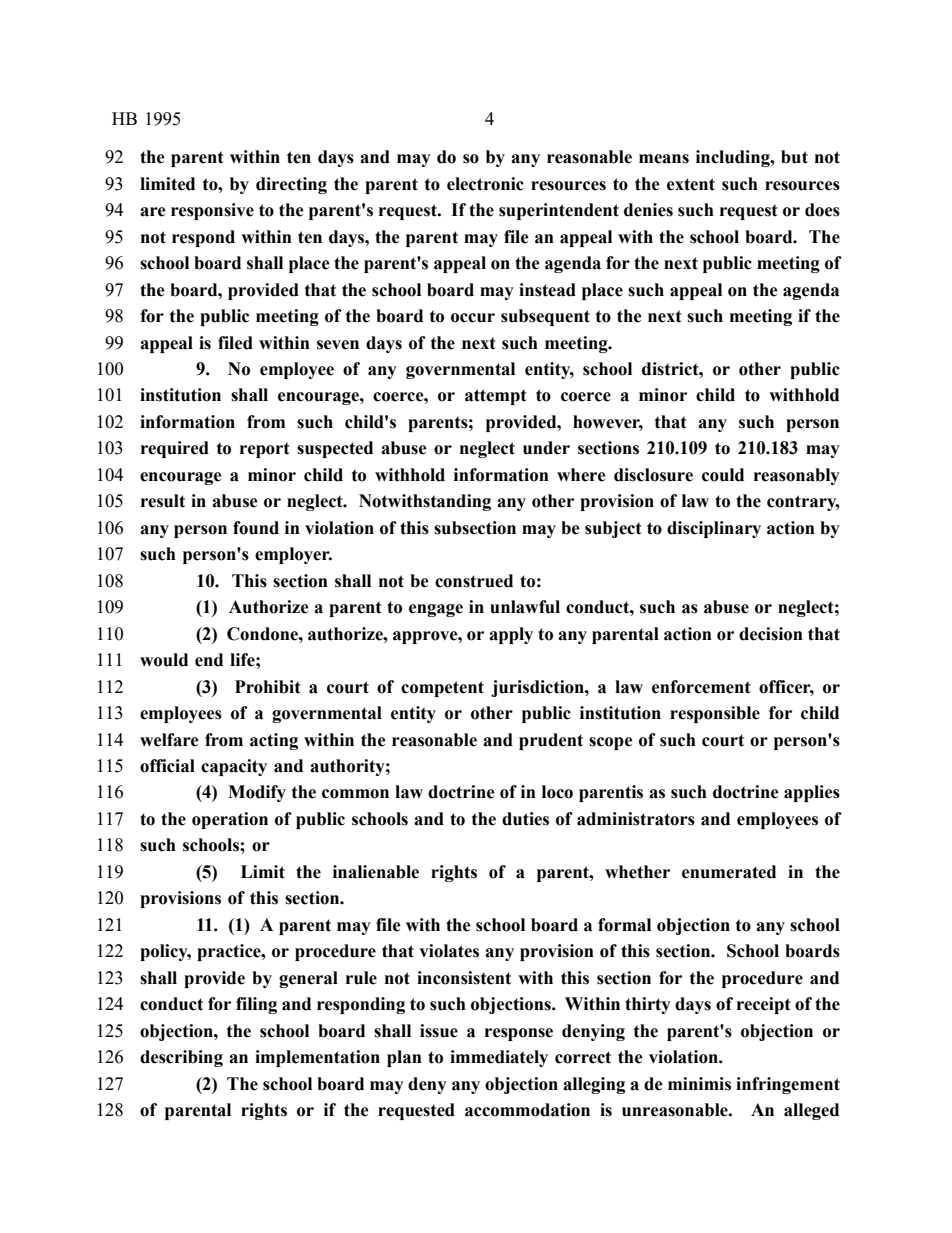 Image resolution: width=952 pixels, height=1233 pixels. What do you see at coordinates (771, 634) in the screenshot?
I see `decision` at bounding box center [771, 634].
